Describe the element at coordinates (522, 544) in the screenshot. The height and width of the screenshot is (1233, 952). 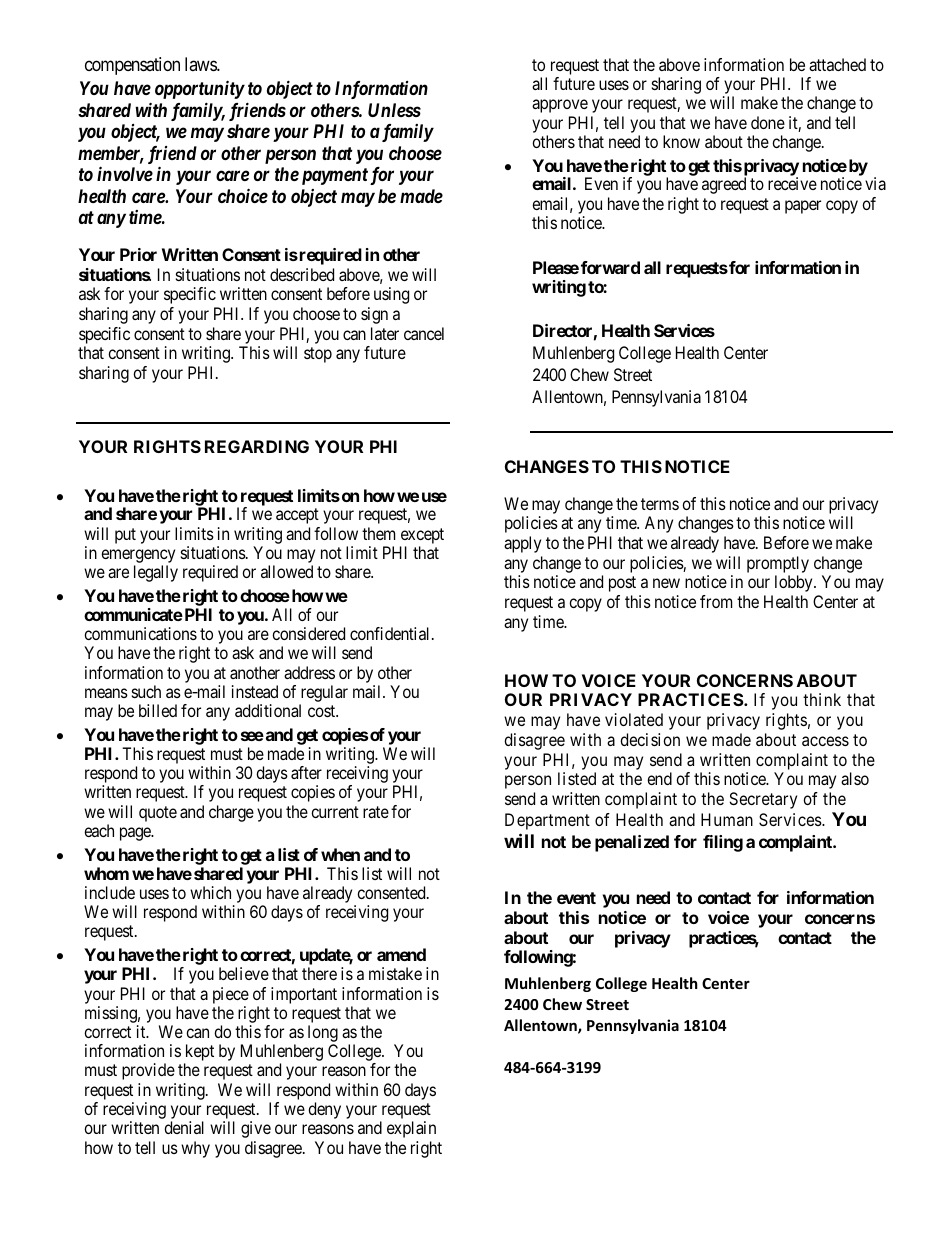
I see `apply` at that location.
